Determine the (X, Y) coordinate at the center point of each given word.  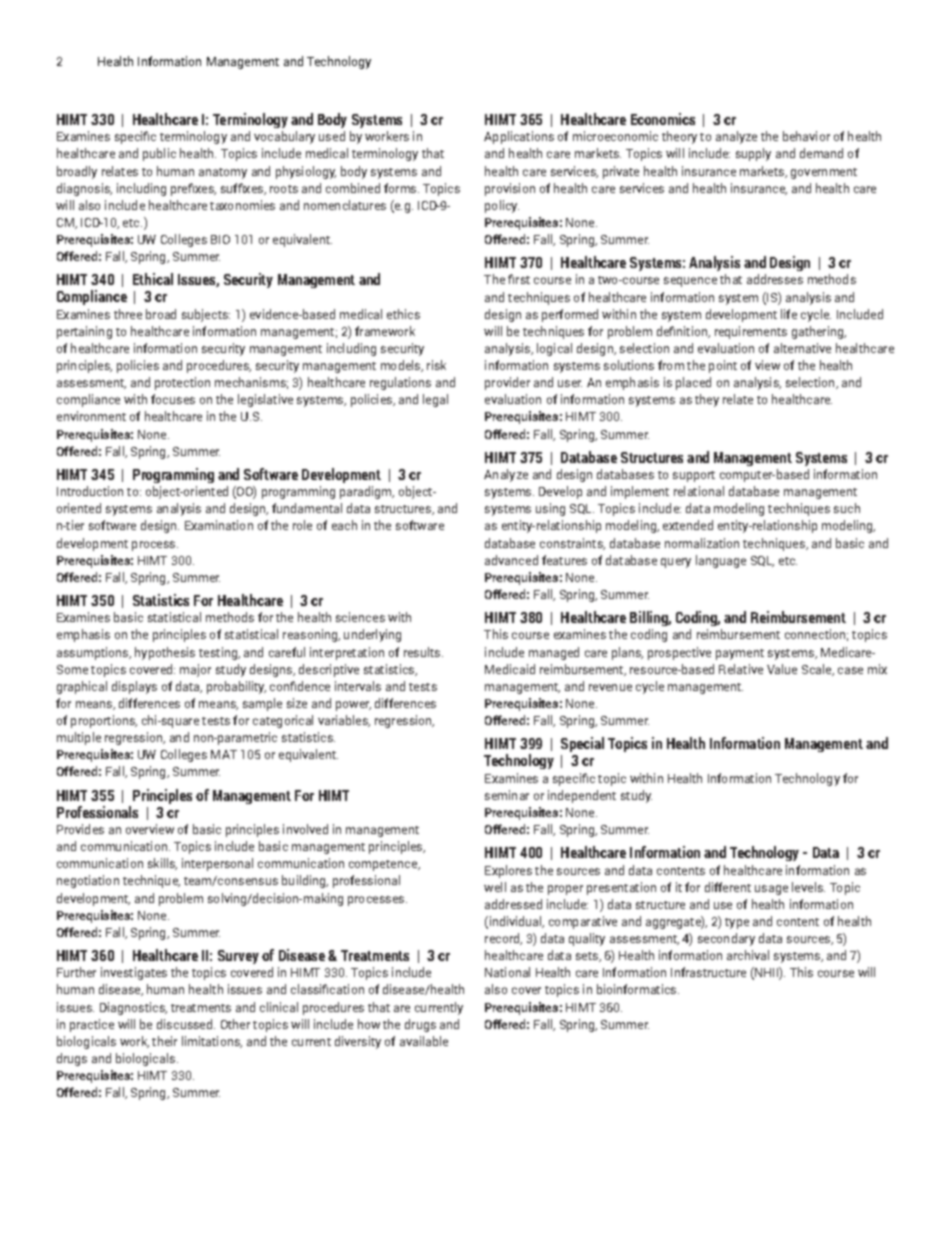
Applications (519, 137)
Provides (80, 829)
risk (436, 365)
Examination (219, 525)
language (721, 561)
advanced (511, 560)
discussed (186, 1024)
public (159, 154)
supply (753, 154)
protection (182, 383)
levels (808, 887)
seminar (507, 795)
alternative (802, 348)
